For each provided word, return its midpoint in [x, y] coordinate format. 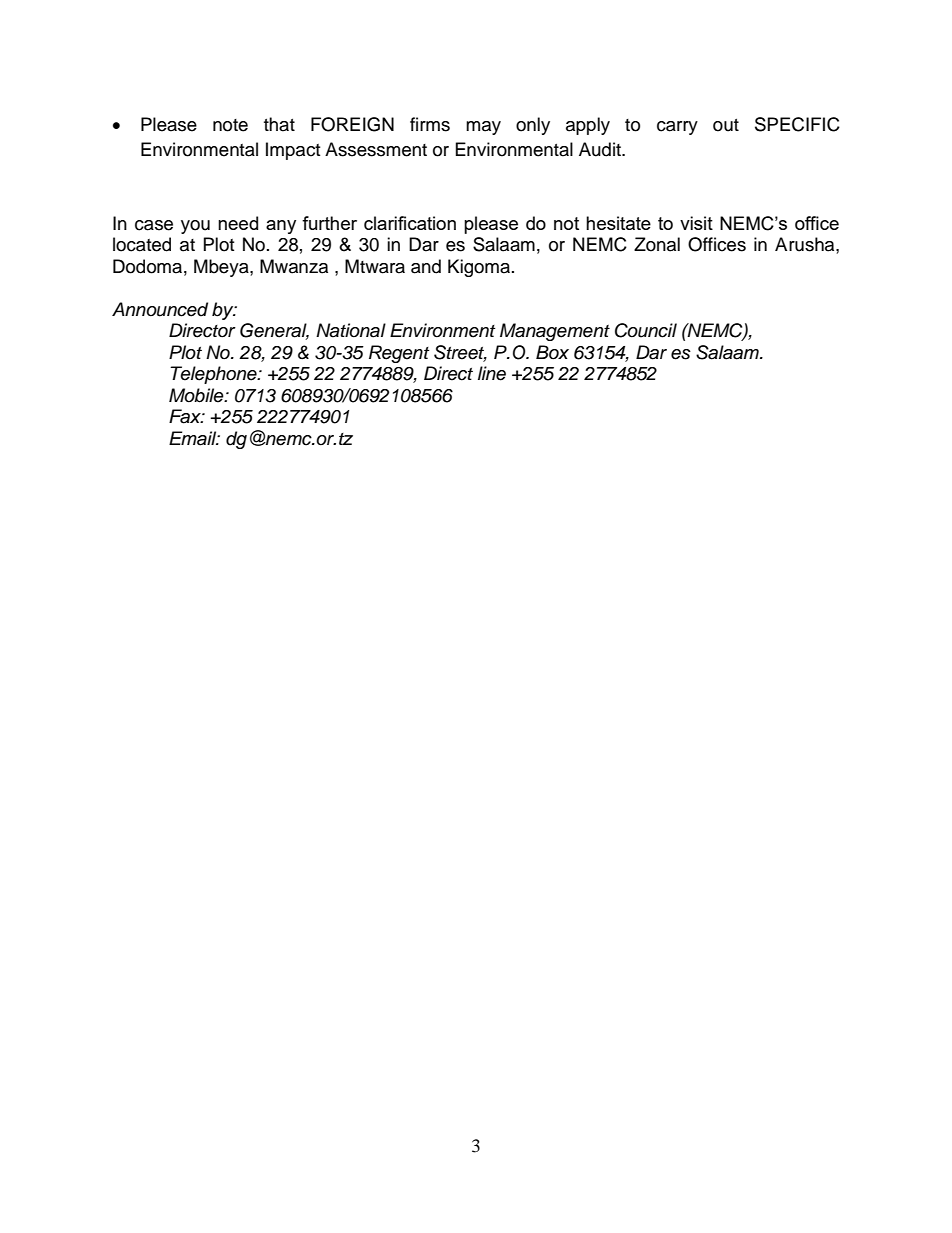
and [426, 266]
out [726, 125]
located [142, 244]
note [230, 125]
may [483, 128]
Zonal [657, 244]
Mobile [197, 395]
